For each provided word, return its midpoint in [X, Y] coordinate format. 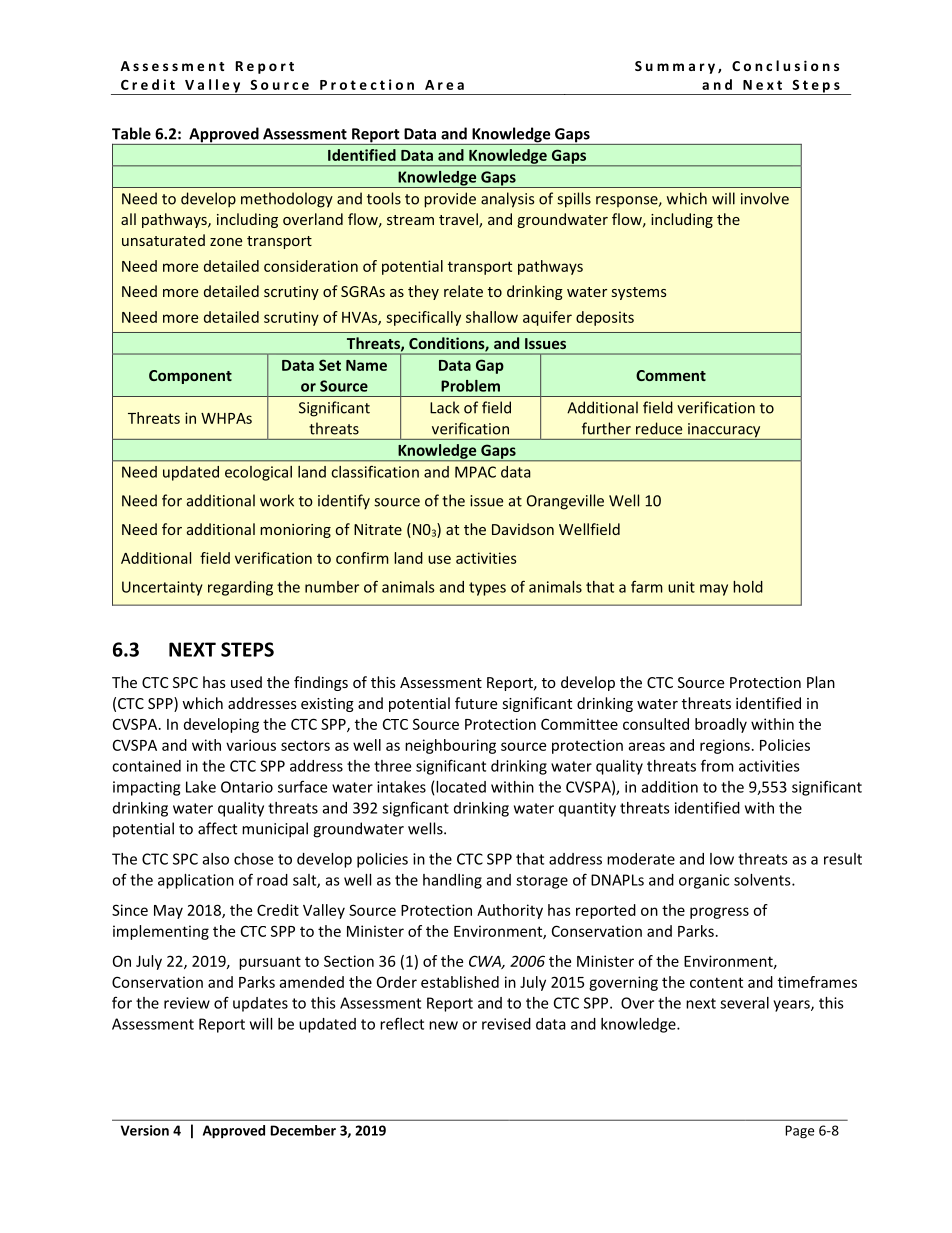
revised [506, 1024]
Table [131, 133]
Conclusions [785, 65]
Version [145, 1130]
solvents [763, 880]
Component [190, 377]
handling [452, 881]
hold [748, 587]
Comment [671, 375]
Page [799, 1132]
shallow [492, 317]
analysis [507, 200]
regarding [240, 588]
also [216, 859]
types [487, 589]
